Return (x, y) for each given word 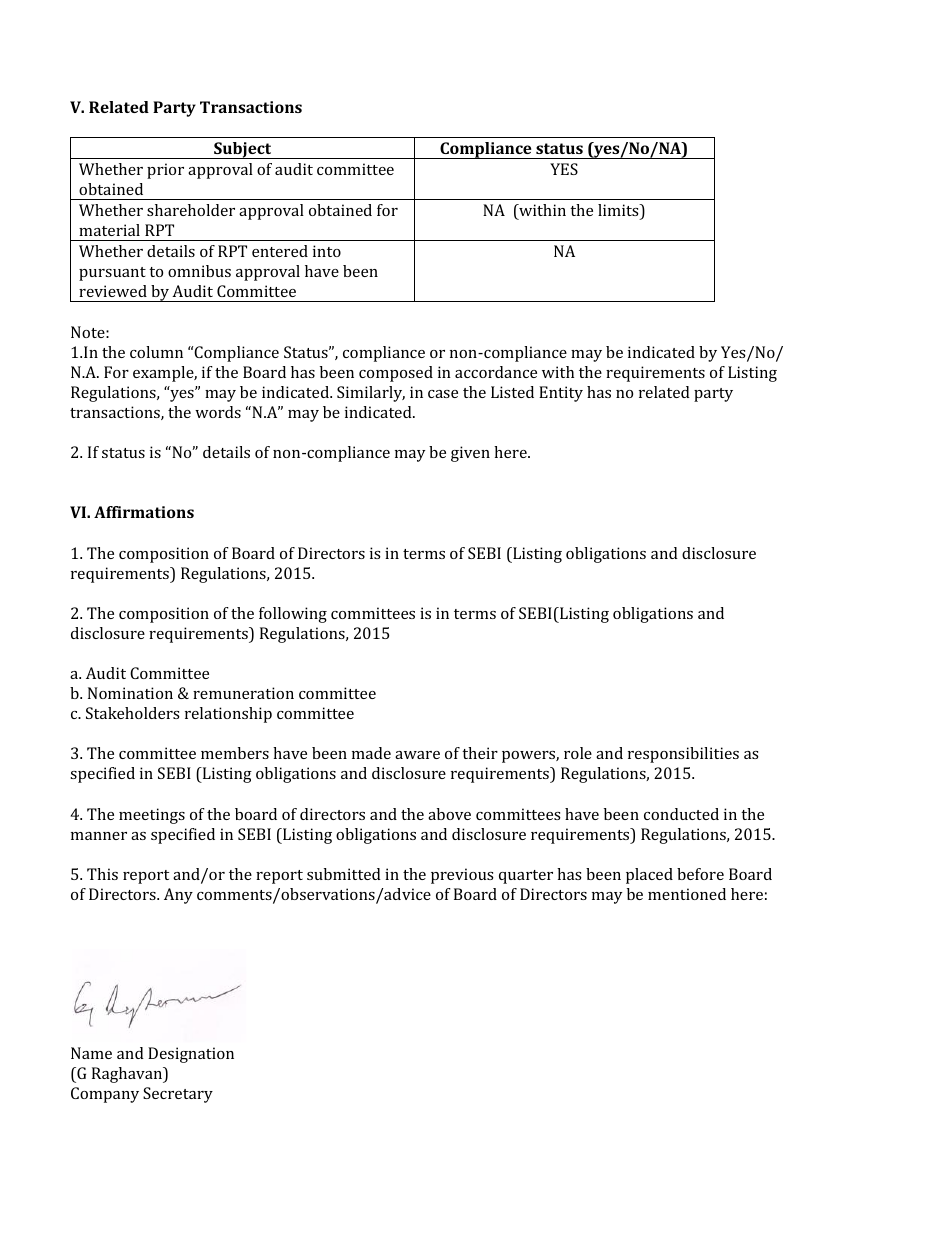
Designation (191, 1055)
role (578, 753)
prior (165, 171)
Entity (561, 394)
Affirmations (144, 512)
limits (619, 210)
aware (417, 755)
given (470, 454)
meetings (152, 816)
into (327, 251)
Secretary (178, 1095)
